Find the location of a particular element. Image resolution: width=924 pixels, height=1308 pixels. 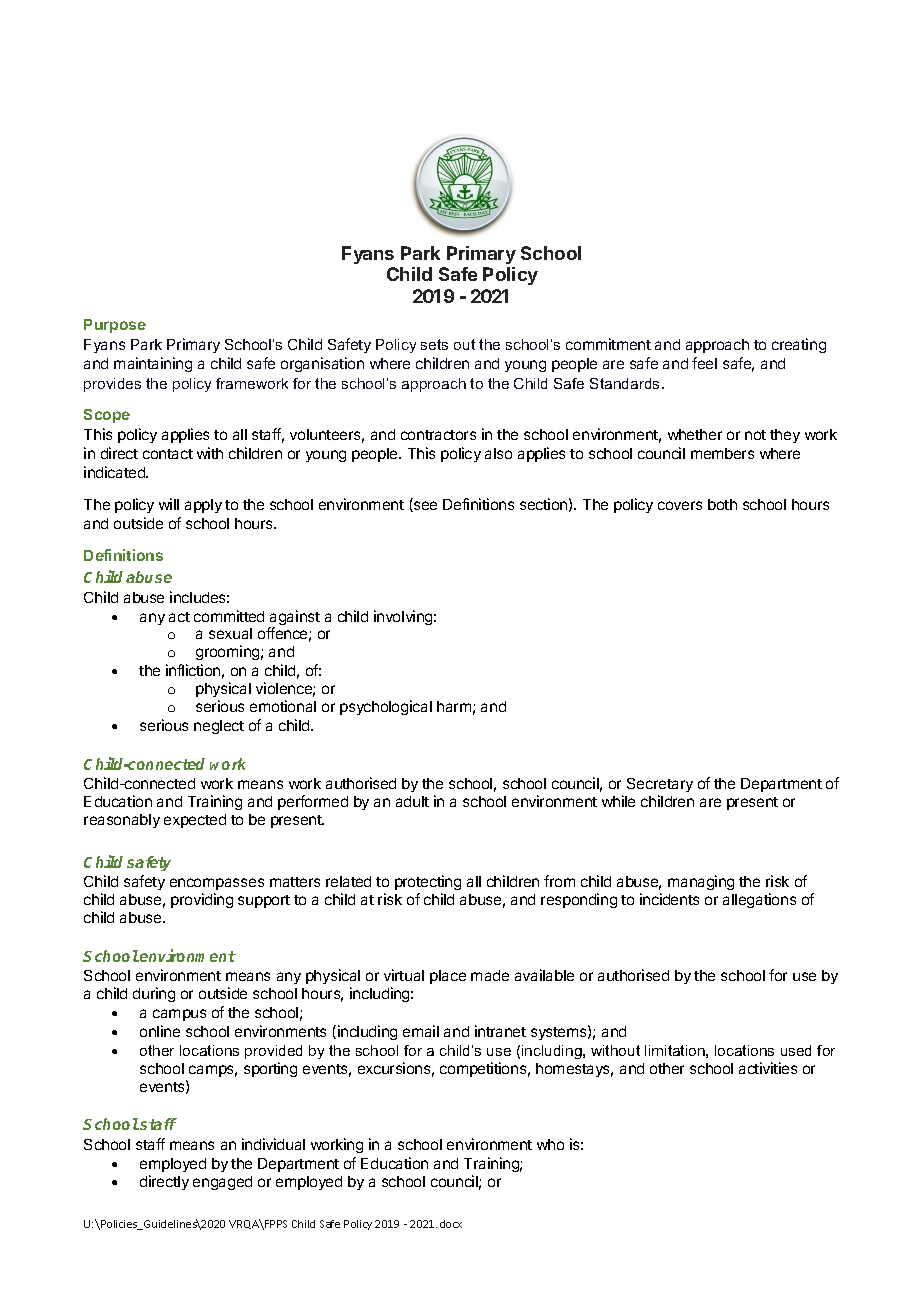

engaged is located at coordinates (222, 1183).
